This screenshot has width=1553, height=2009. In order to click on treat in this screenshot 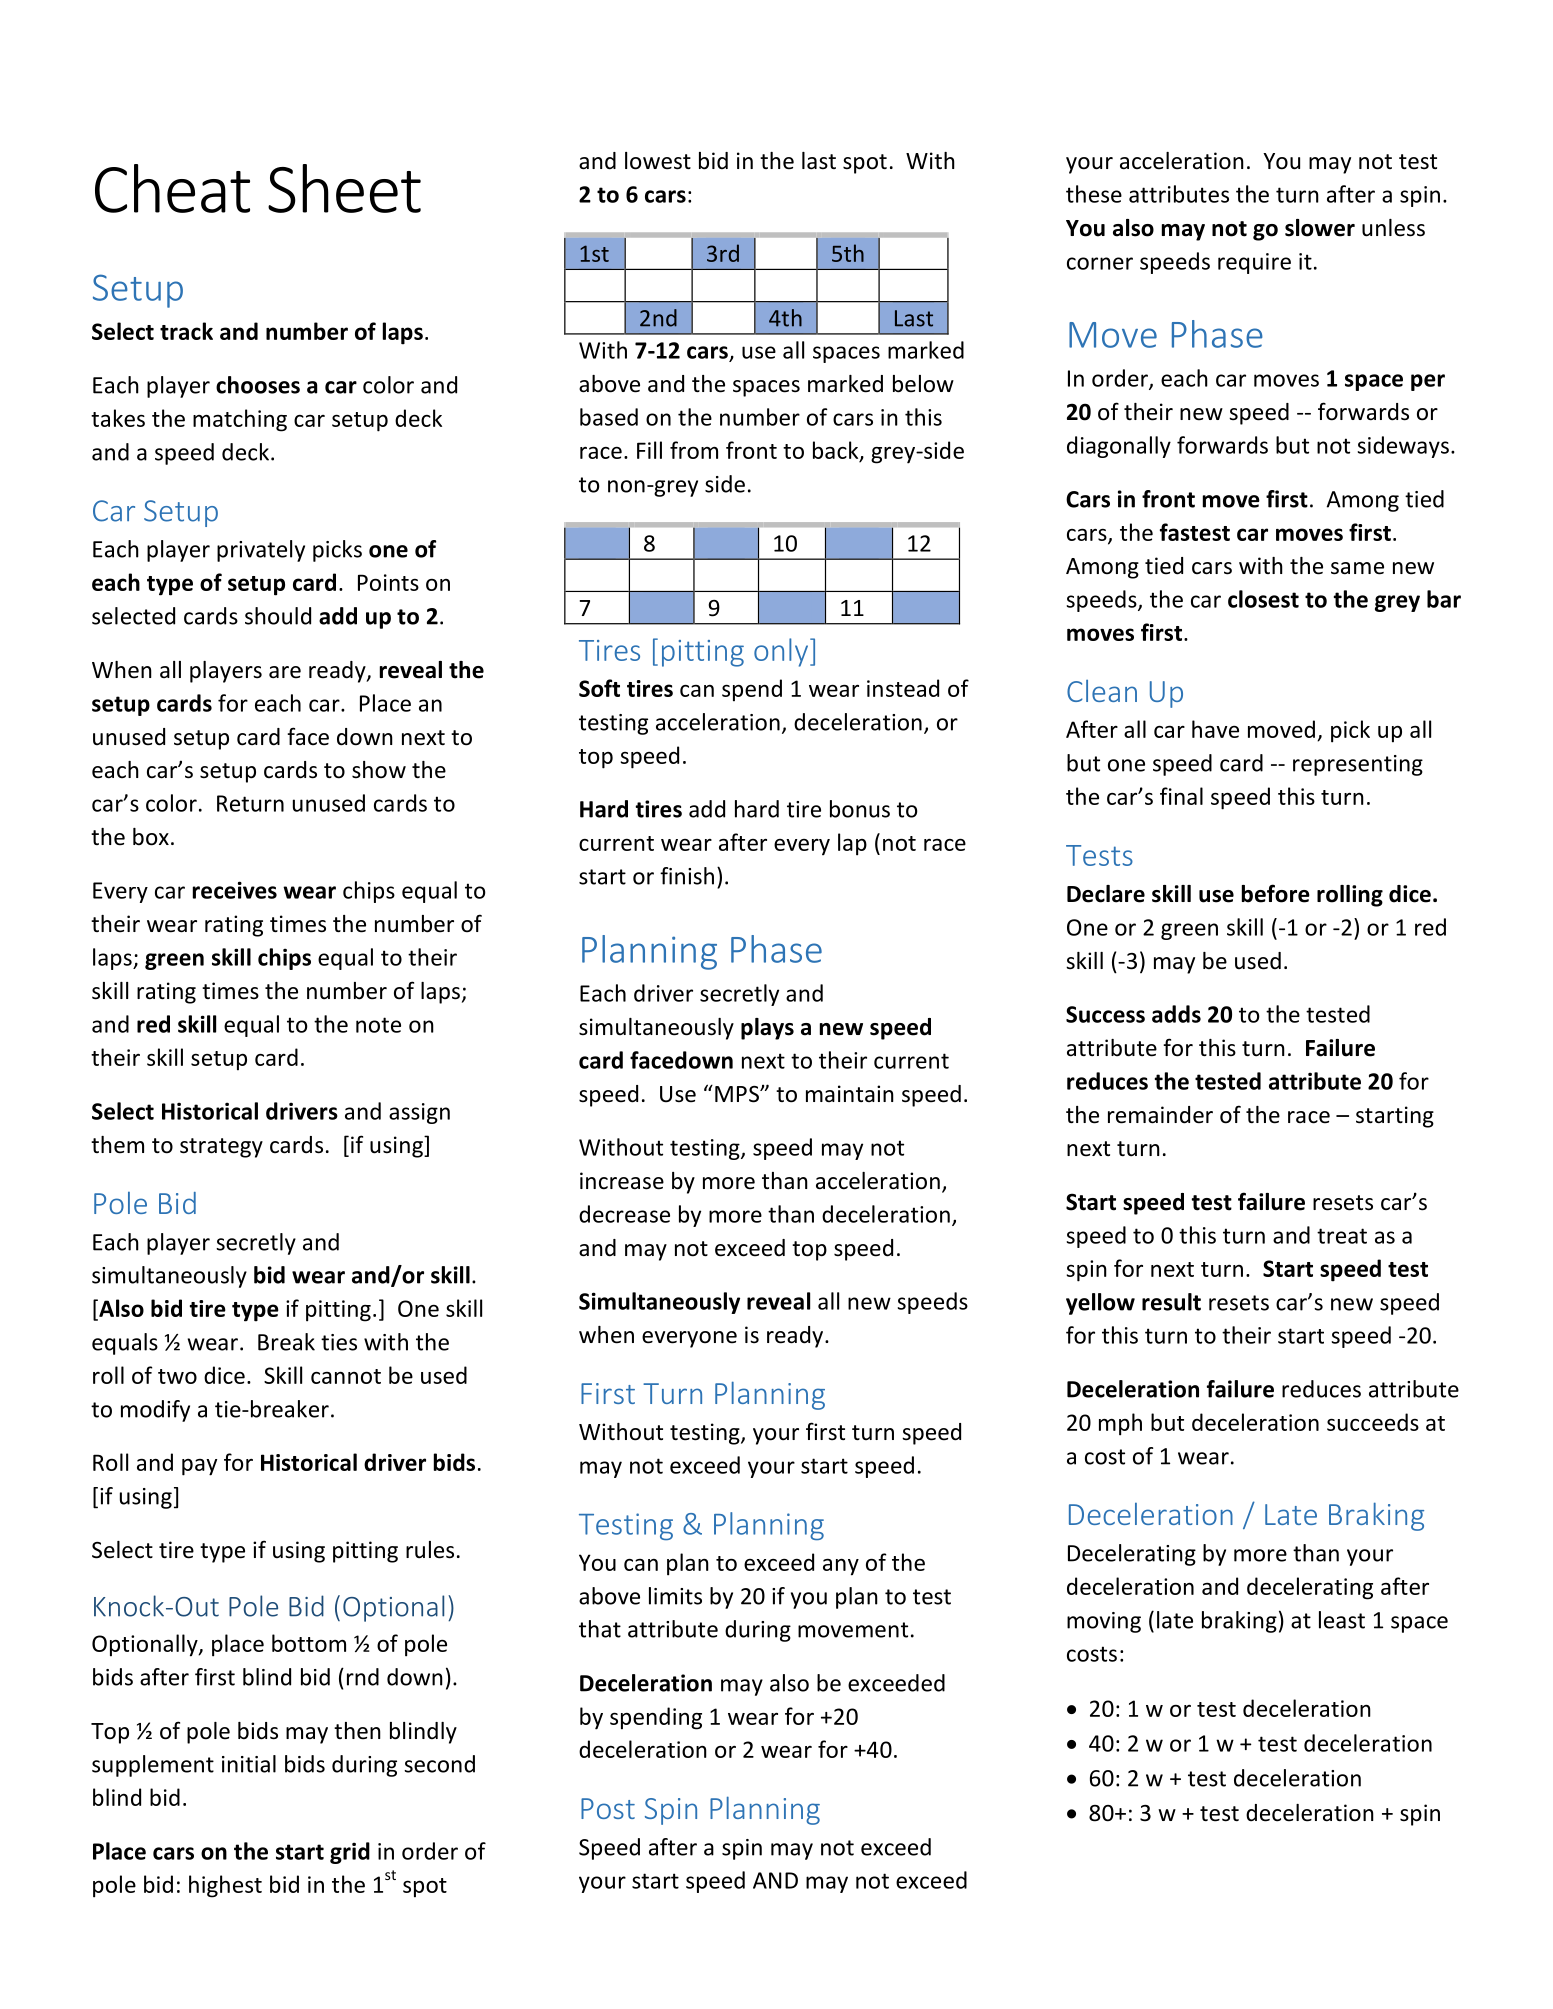, I will do `click(1342, 1236)`.
